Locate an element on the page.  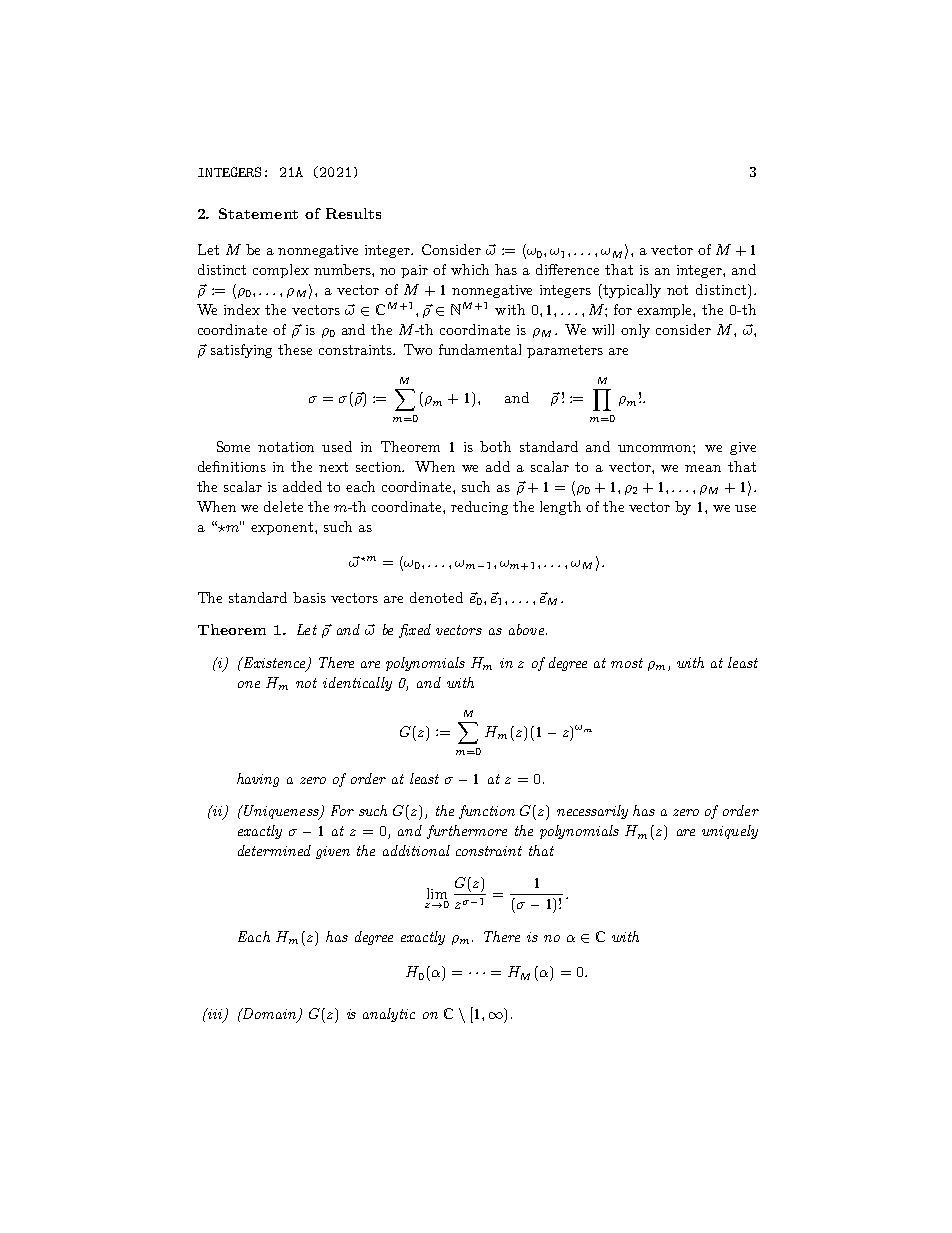
Statement is located at coordinates (258, 213).
